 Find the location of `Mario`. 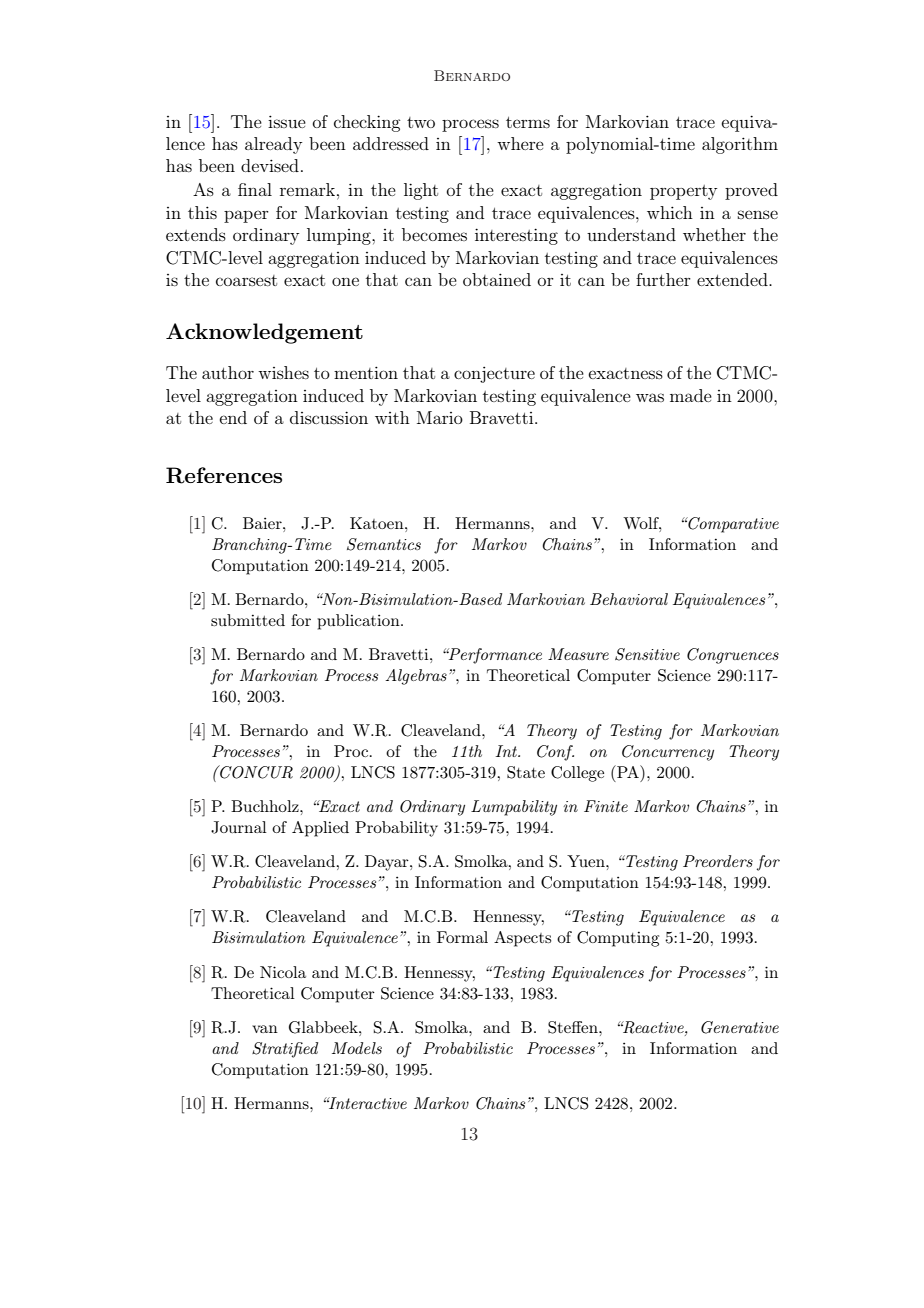

Mario is located at coordinates (440, 417).
